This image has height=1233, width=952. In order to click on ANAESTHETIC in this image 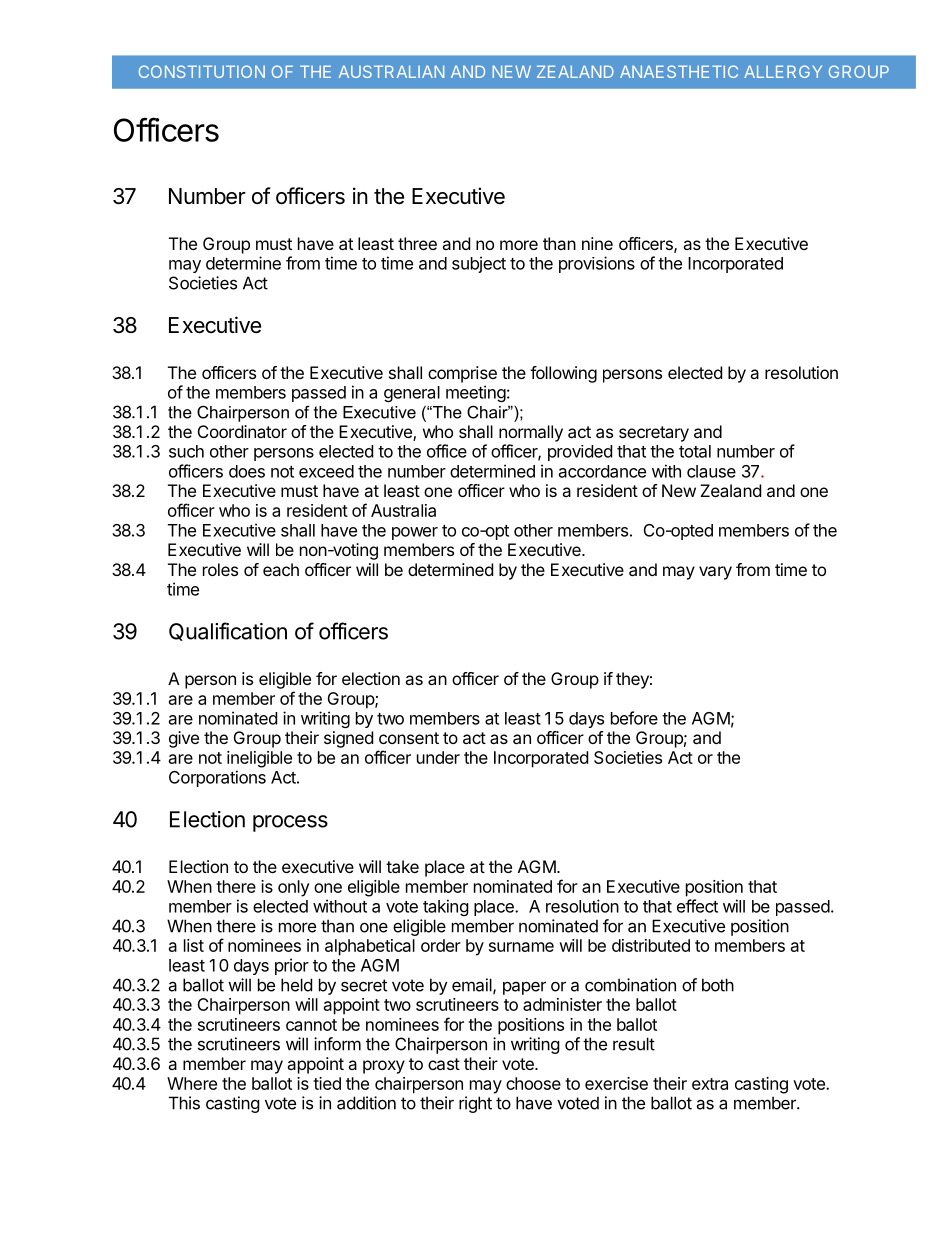, I will do `click(679, 71)`.
